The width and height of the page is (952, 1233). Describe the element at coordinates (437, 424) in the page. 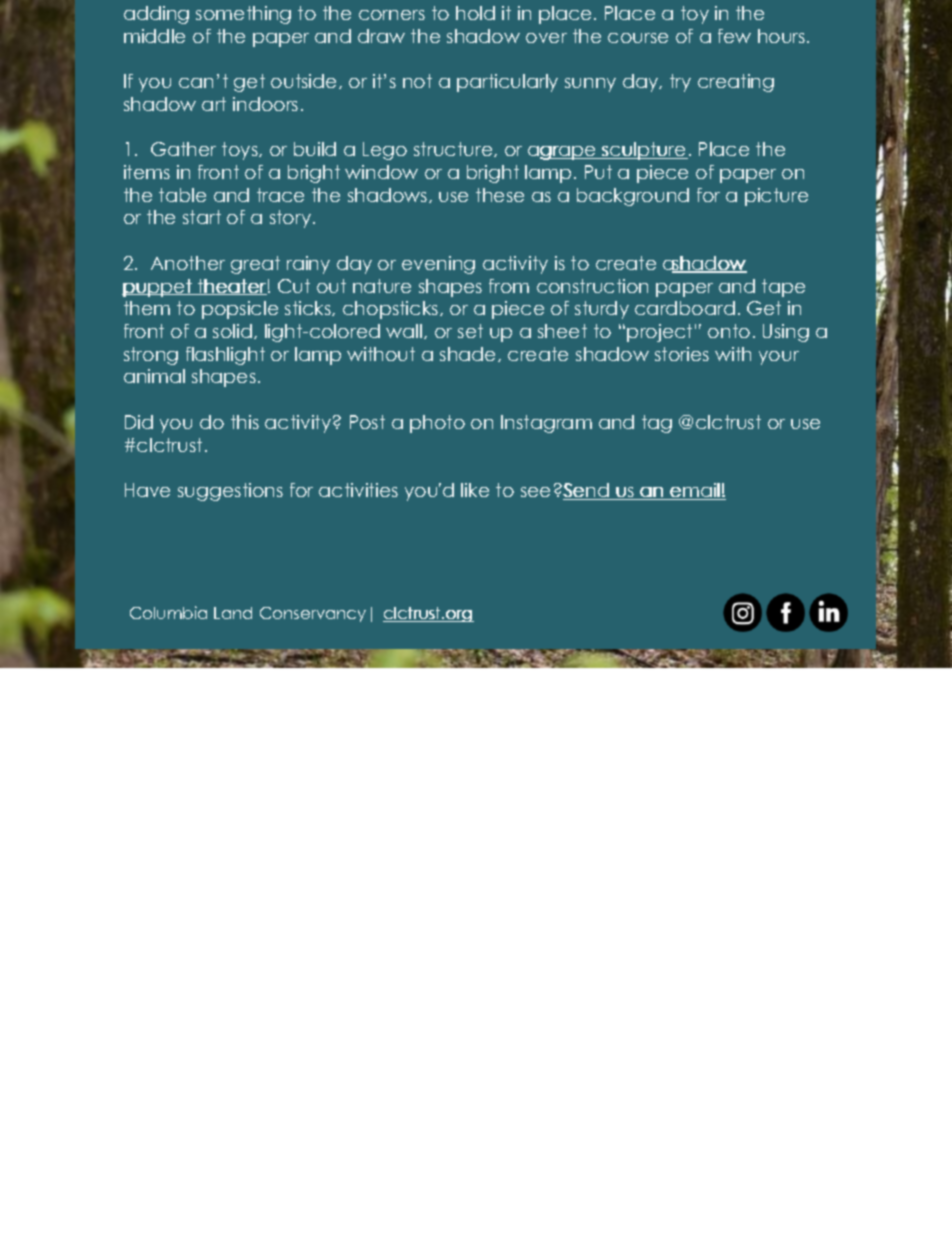

I see `photo` at that location.
